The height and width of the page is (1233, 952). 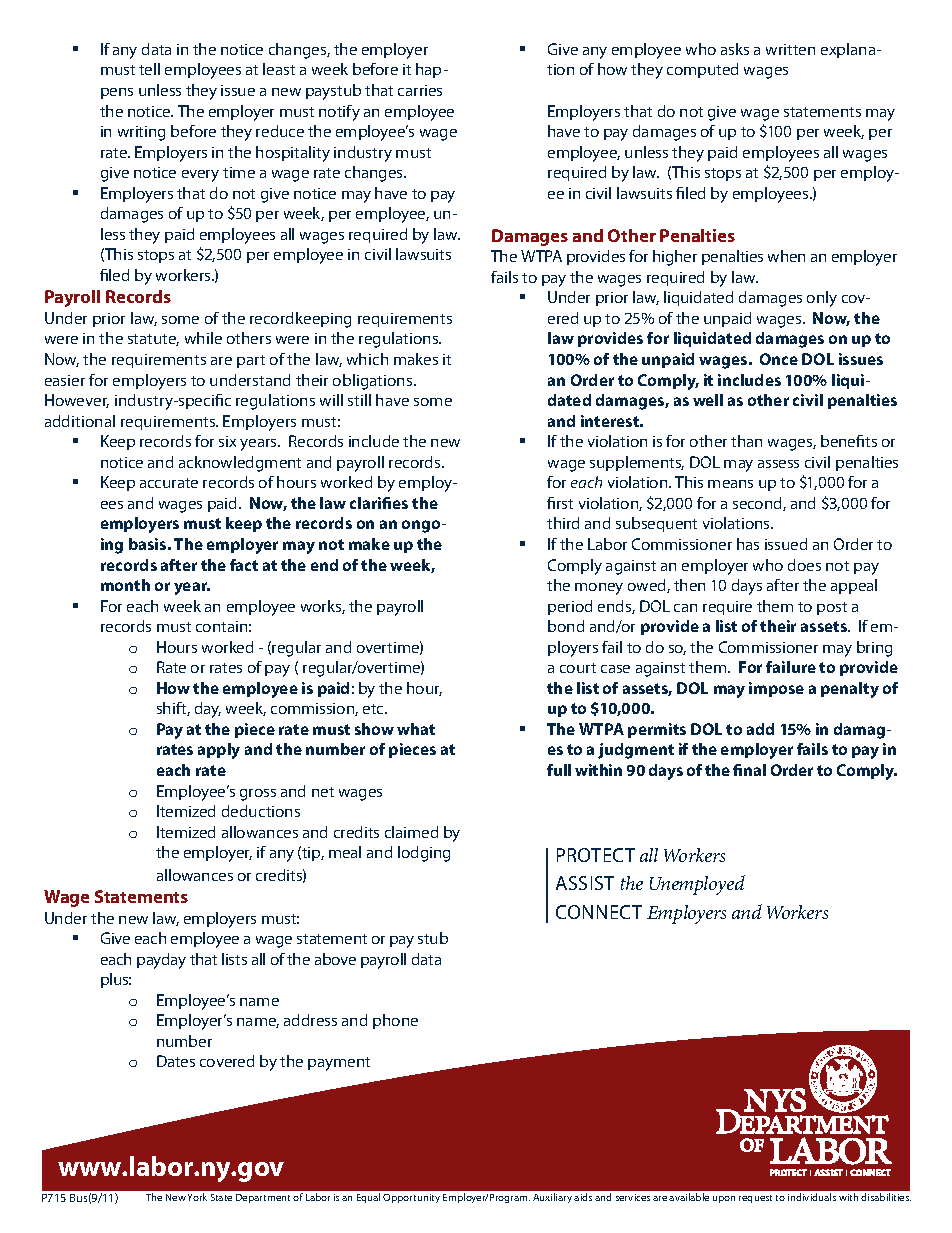 What do you see at coordinates (778, 464) in the page?
I see `assess` at bounding box center [778, 464].
